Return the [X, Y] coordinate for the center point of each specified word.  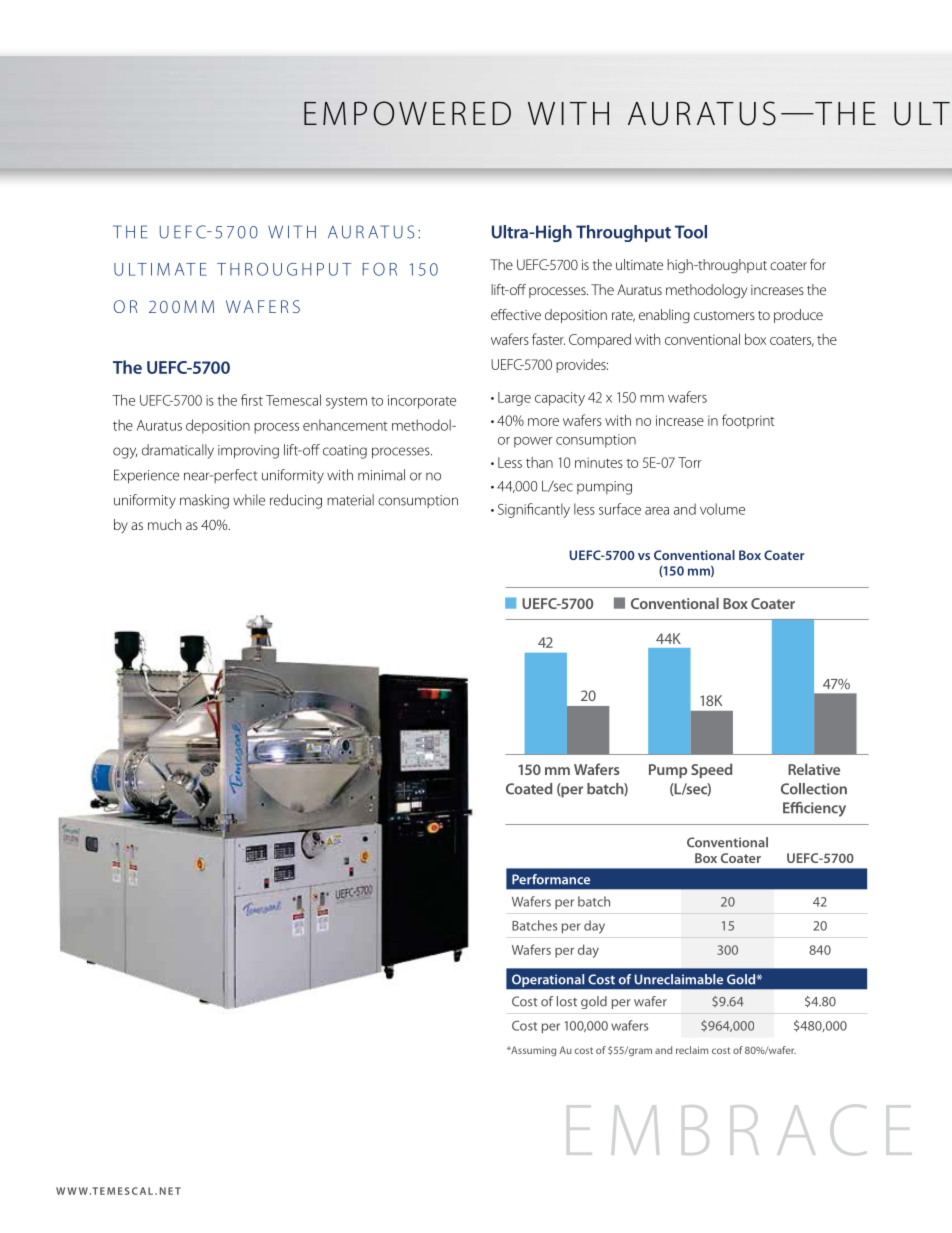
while [249, 500]
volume [722, 509]
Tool [691, 232]
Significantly [534, 510]
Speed [711, 770]
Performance [551, 879]
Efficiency [814, 809]
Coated [529, 789]
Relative [814, 769]
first [252, 400]
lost [567, 1001]
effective [516, 314]
